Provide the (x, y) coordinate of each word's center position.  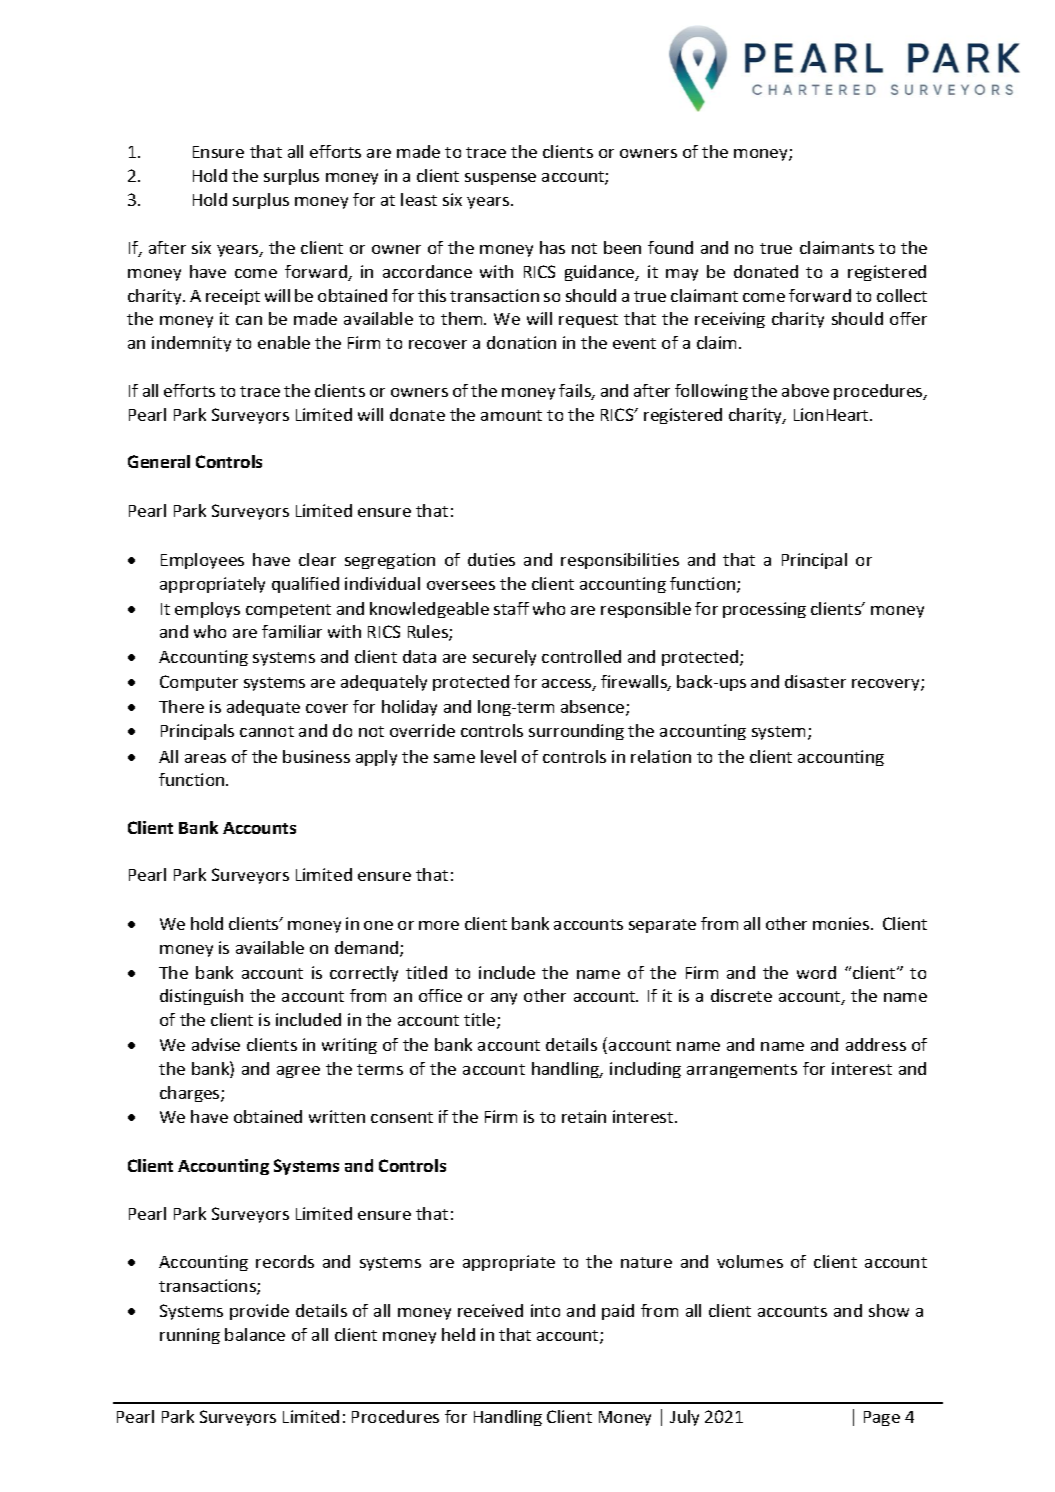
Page (882, 1418)
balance (255, 1334)
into (545, 1310)
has (552, 247)
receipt (233, 297)
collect (902, 295)
